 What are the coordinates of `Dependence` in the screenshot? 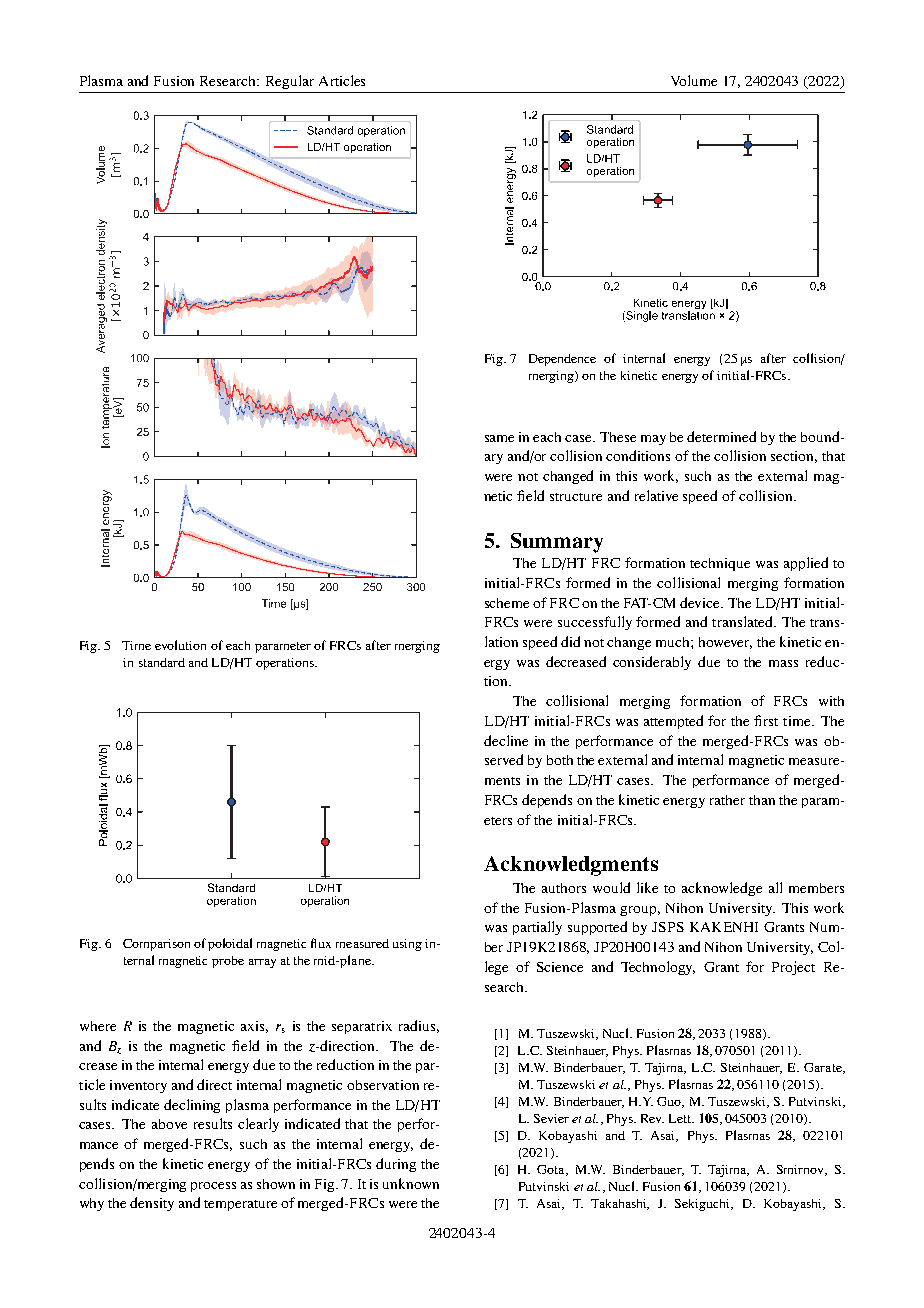 It's located at (562, 360).
